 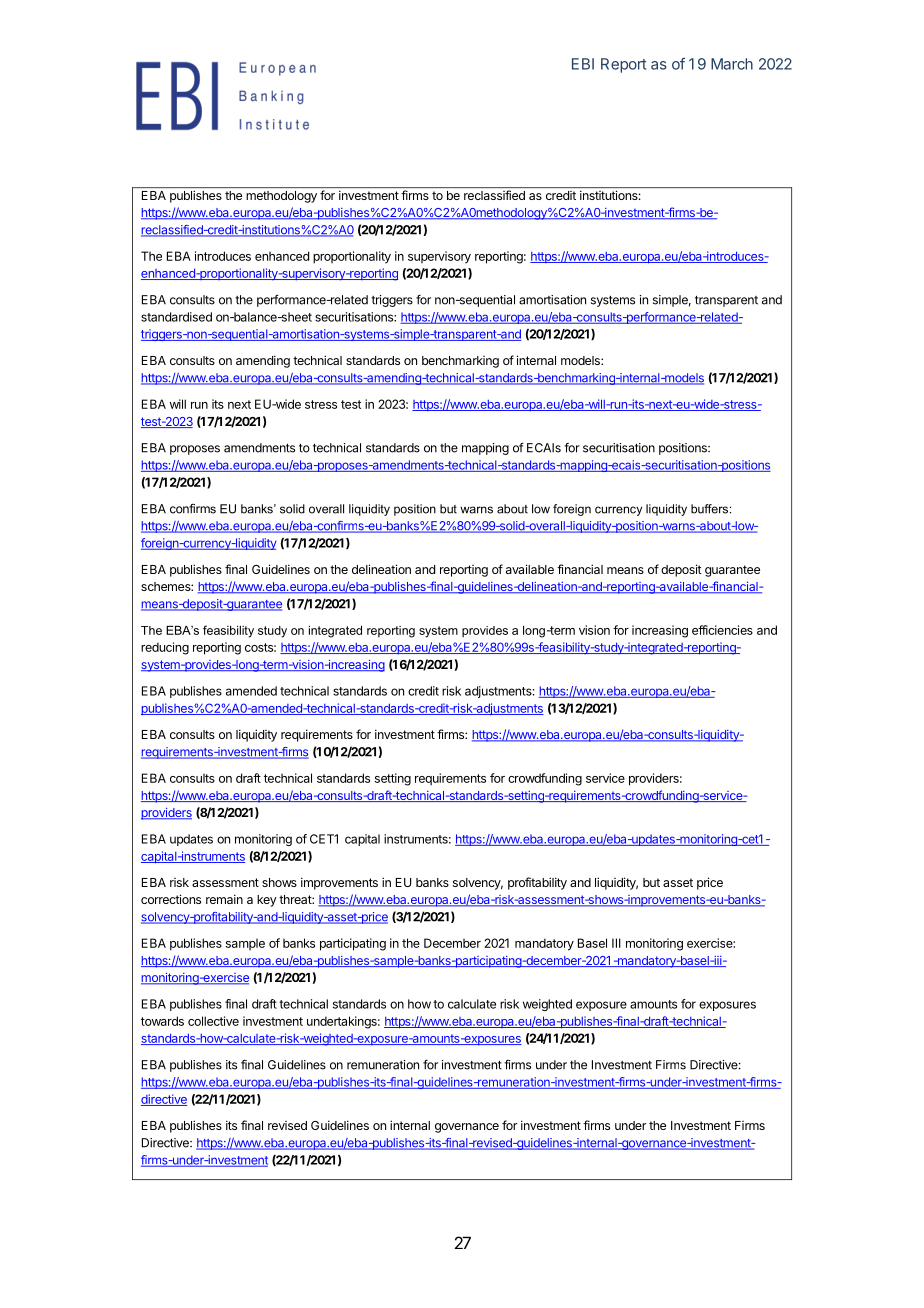 What do you see at coordinates (267, 901) in the screenshot?
I see `key` at bounding box center [267, 901].
